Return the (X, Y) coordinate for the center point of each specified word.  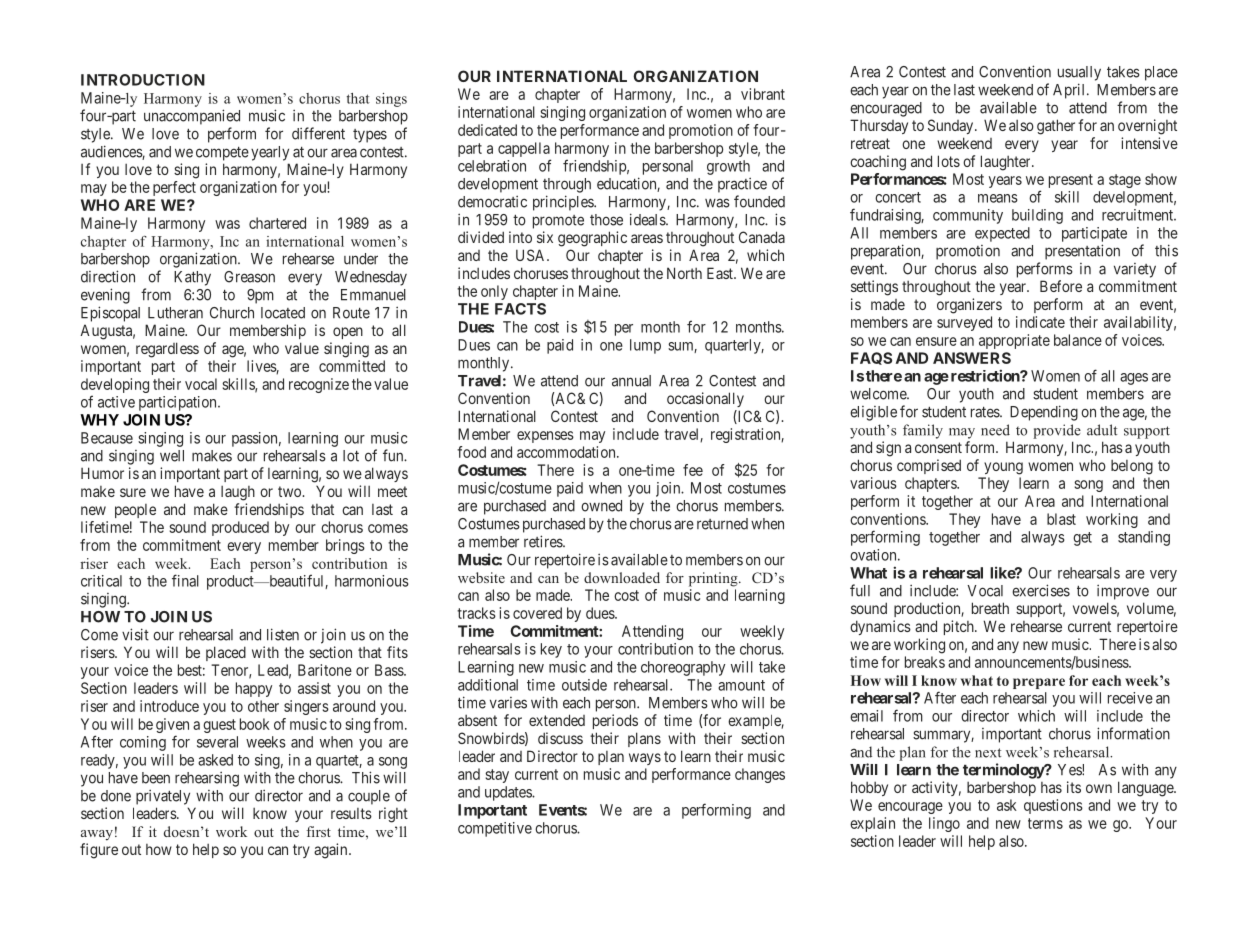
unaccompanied (192, 117)
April (1070, 91)
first (318, 831)
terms (1045, 823)
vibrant (763, 94)
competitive (495, 829)
